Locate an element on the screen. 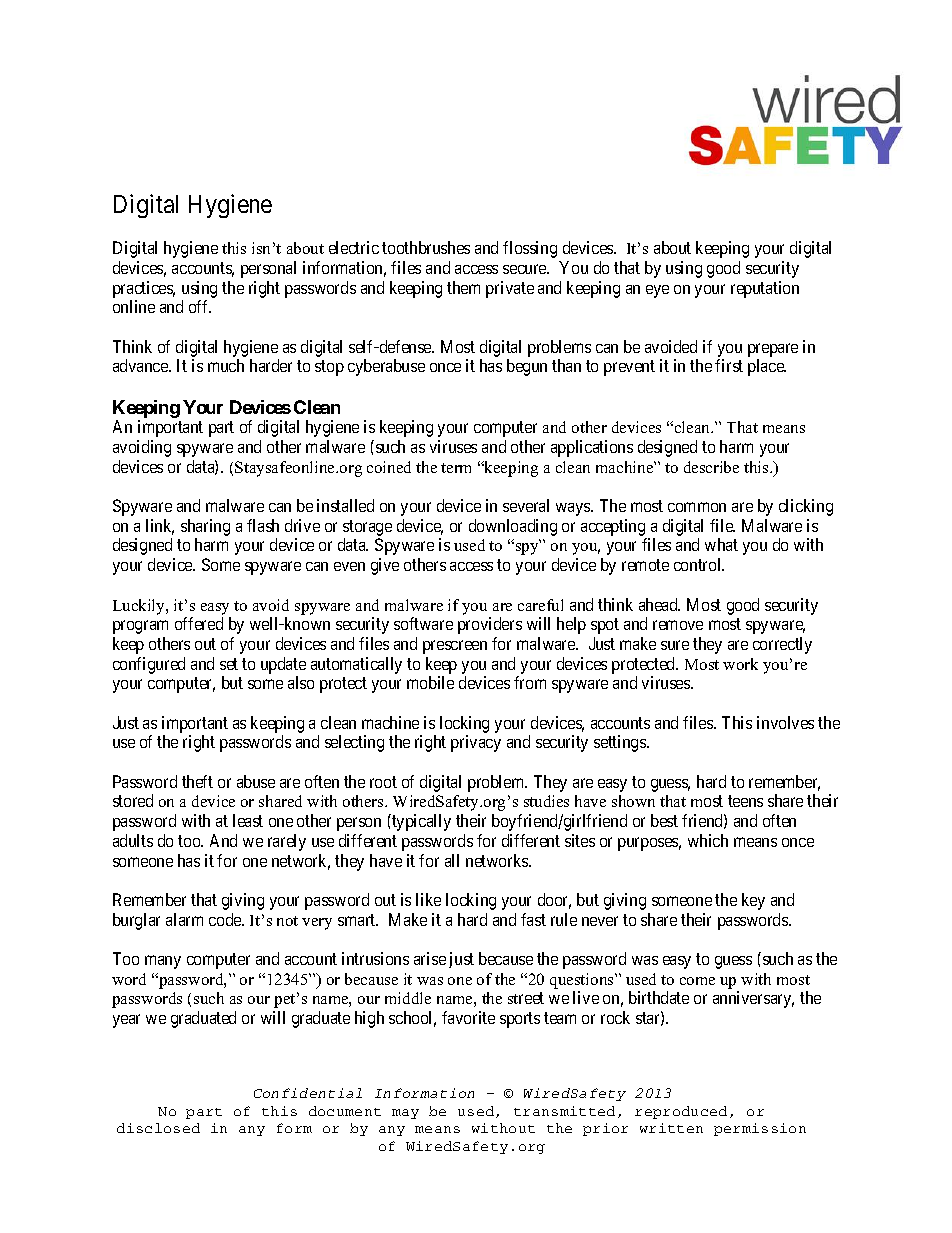 This screenshot has width=952, height=1233. sharing is located at coordinates (205, 529).
